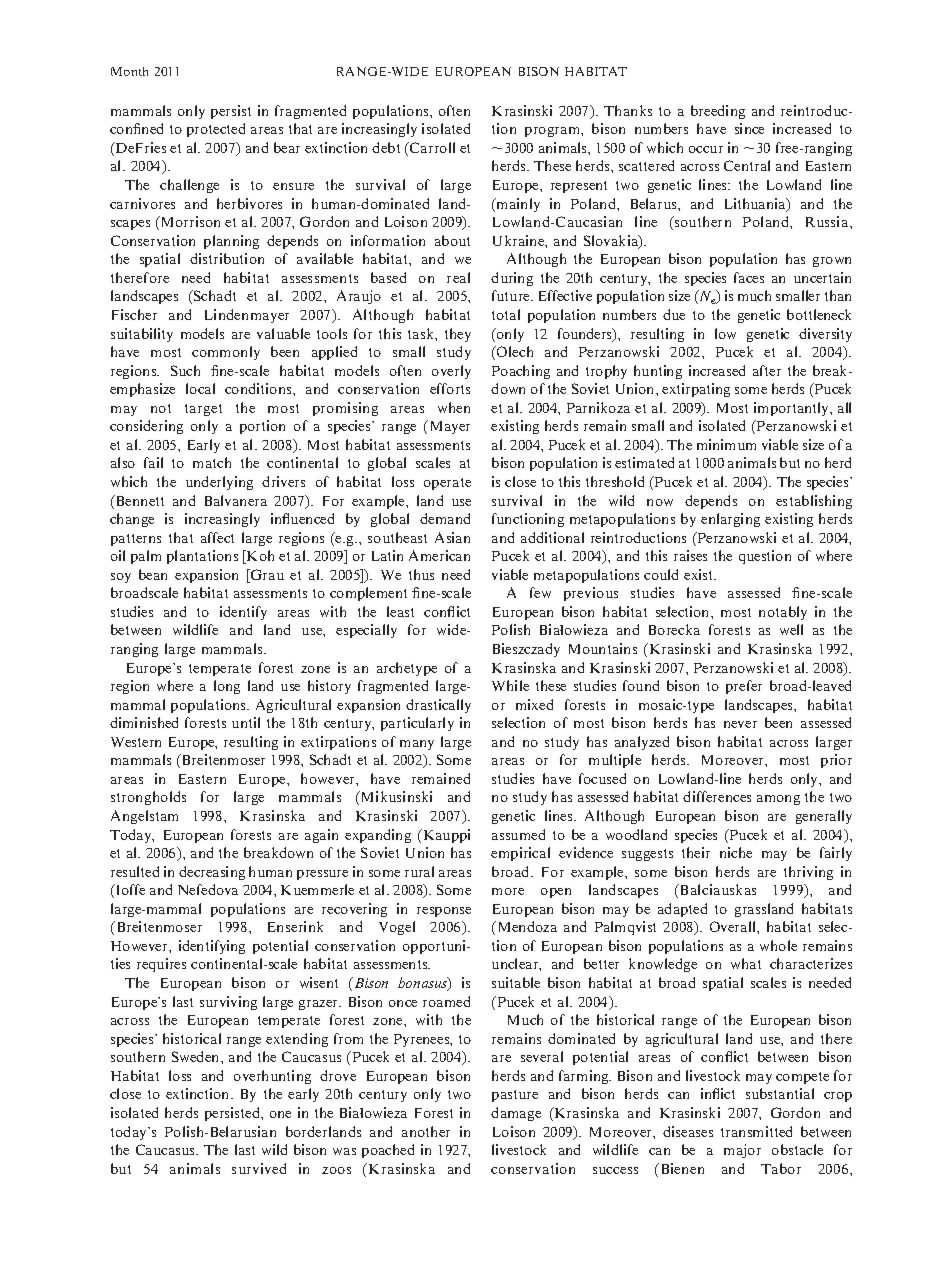  What do you see at coordinates (259, 1168) in the document?
I see `survived` at bounding box center [259, 1168].
